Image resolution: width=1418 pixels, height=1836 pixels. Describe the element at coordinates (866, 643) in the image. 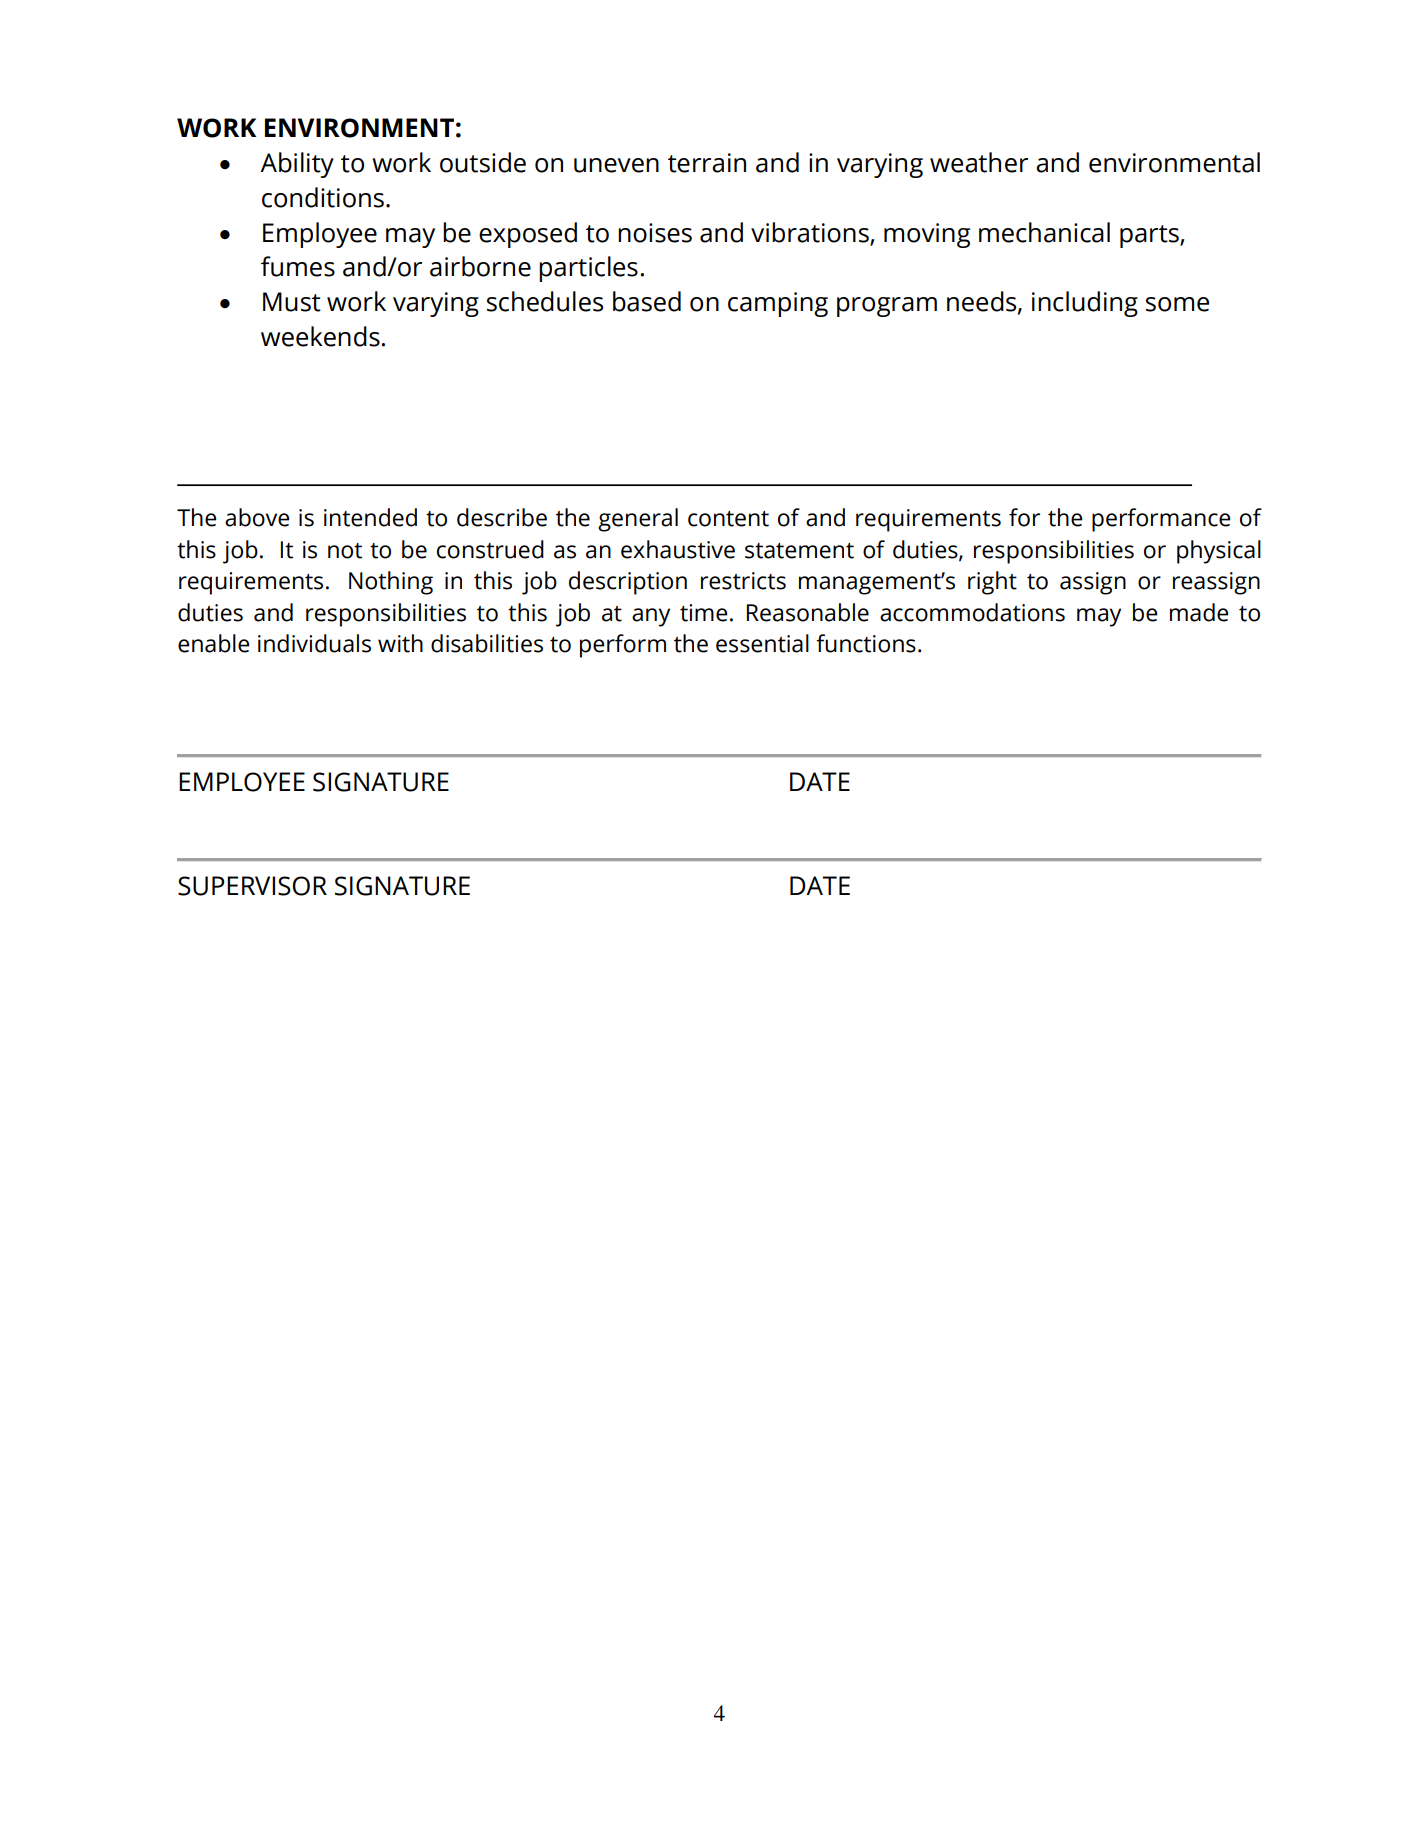

I see `functions` at that location.
